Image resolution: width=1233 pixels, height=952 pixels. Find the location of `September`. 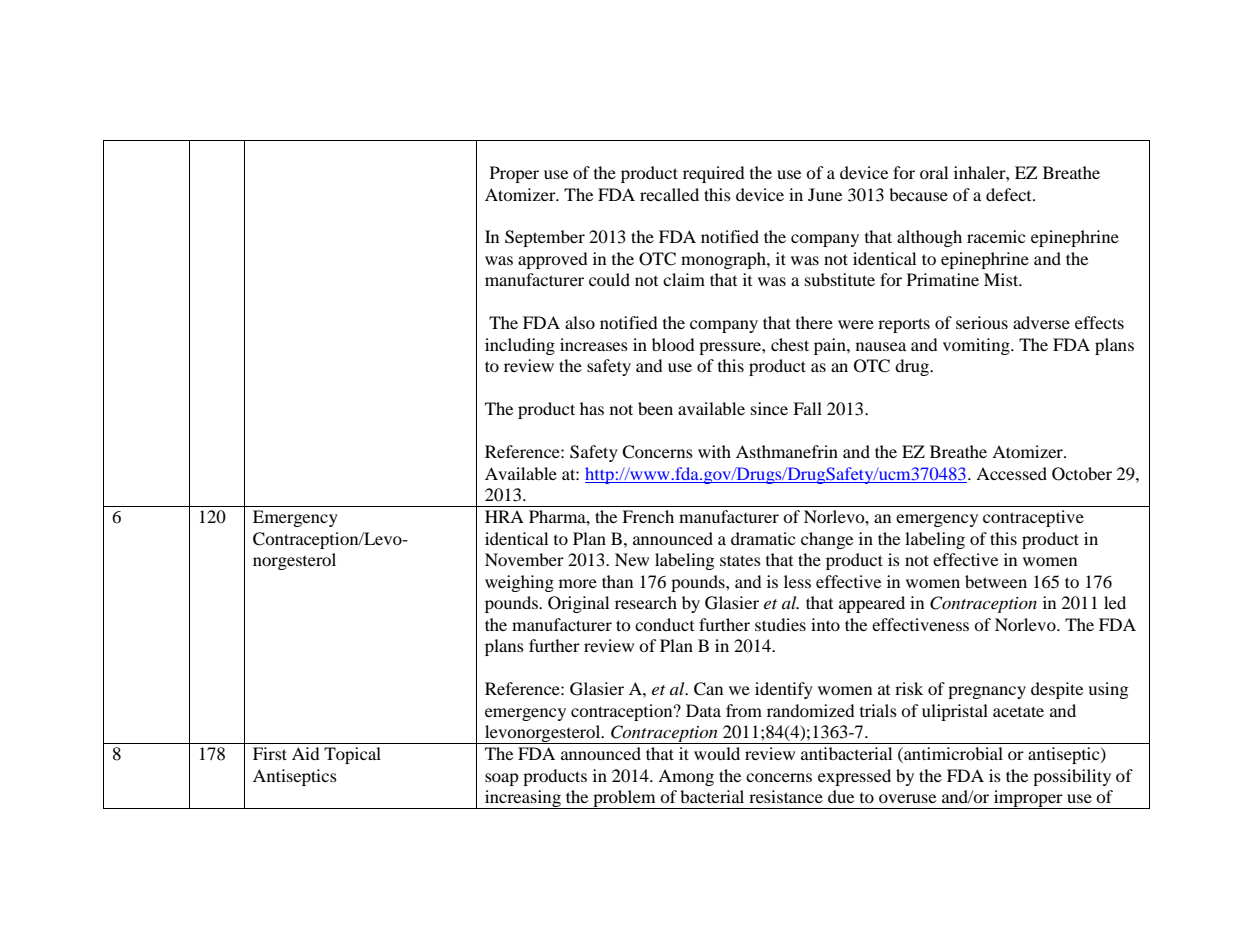

September is located at coordinates (545, 238).
